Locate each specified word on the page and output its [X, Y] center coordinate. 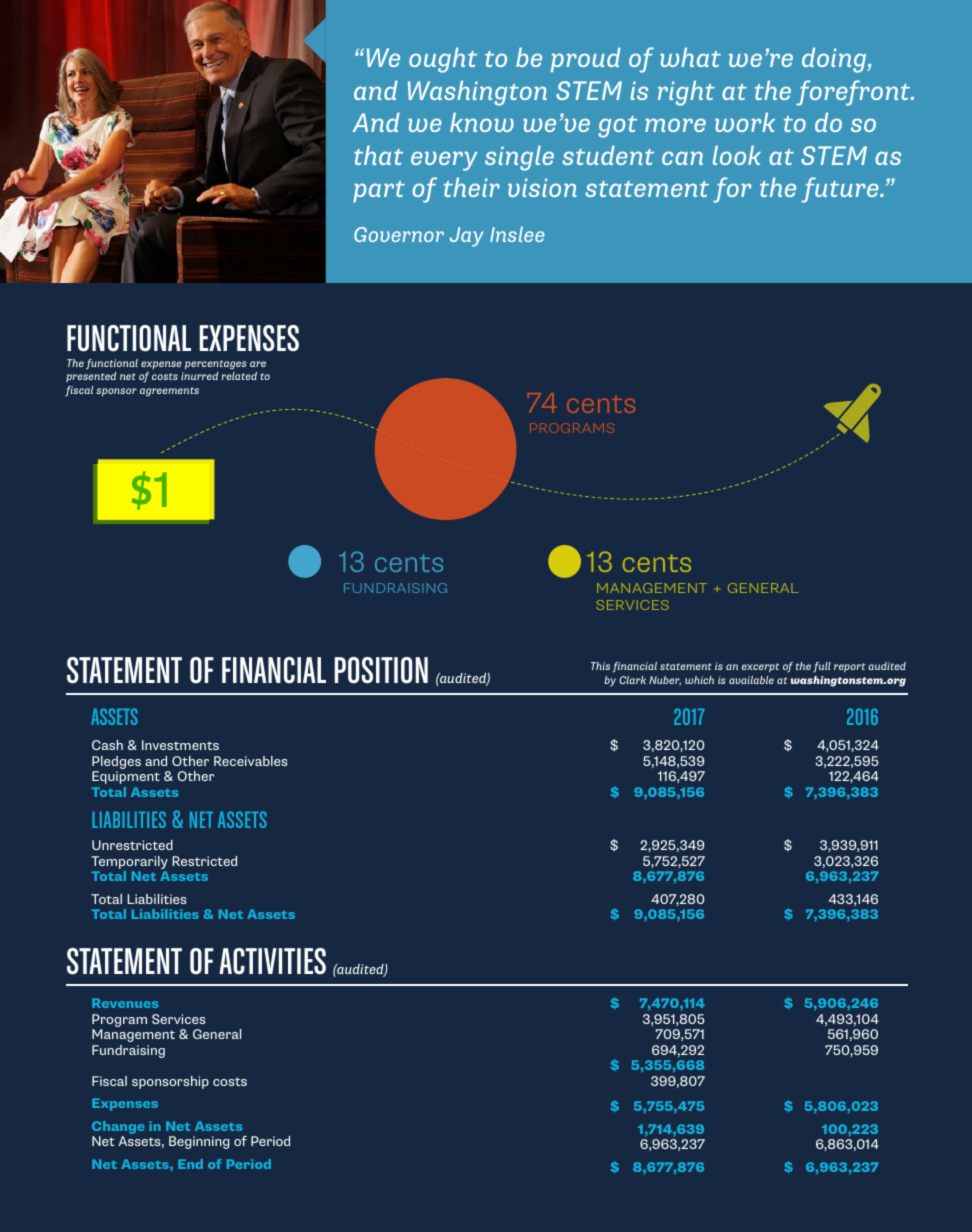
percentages [216, 365]
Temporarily [129, 864]
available [751, 680]
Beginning [199, 1142]
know [482, 122]
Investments [180, 745]
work [745, 122]
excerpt [761, 667]
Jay [467, 237]
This [600, 666]
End [190, 1164]
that [378, 155]
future [841, 190]
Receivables [250, 761]
